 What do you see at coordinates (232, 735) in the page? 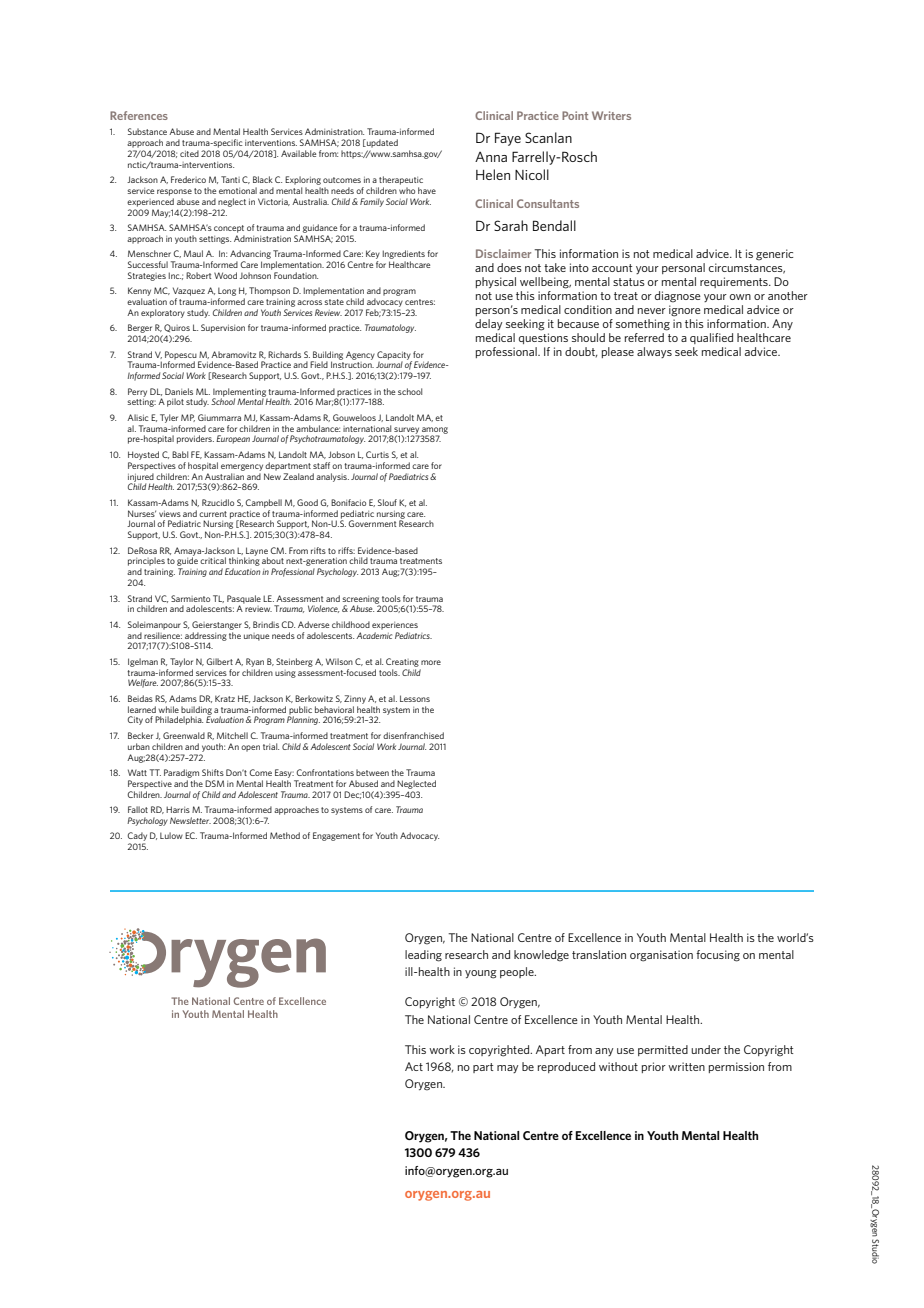
I see `Mitchell` at bounding box center [232, 735].
